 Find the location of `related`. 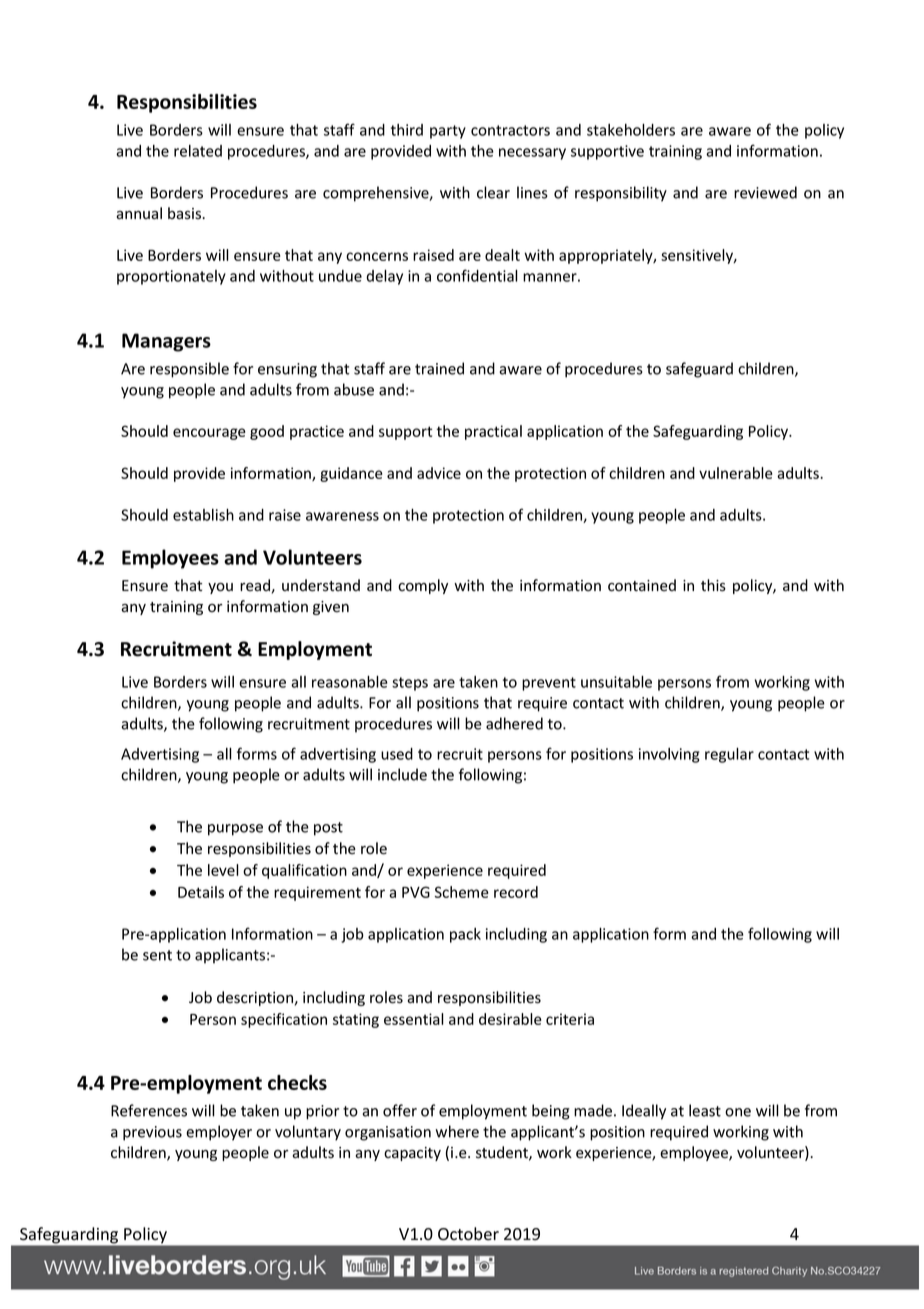

related is located at coordinates (198, 151).
